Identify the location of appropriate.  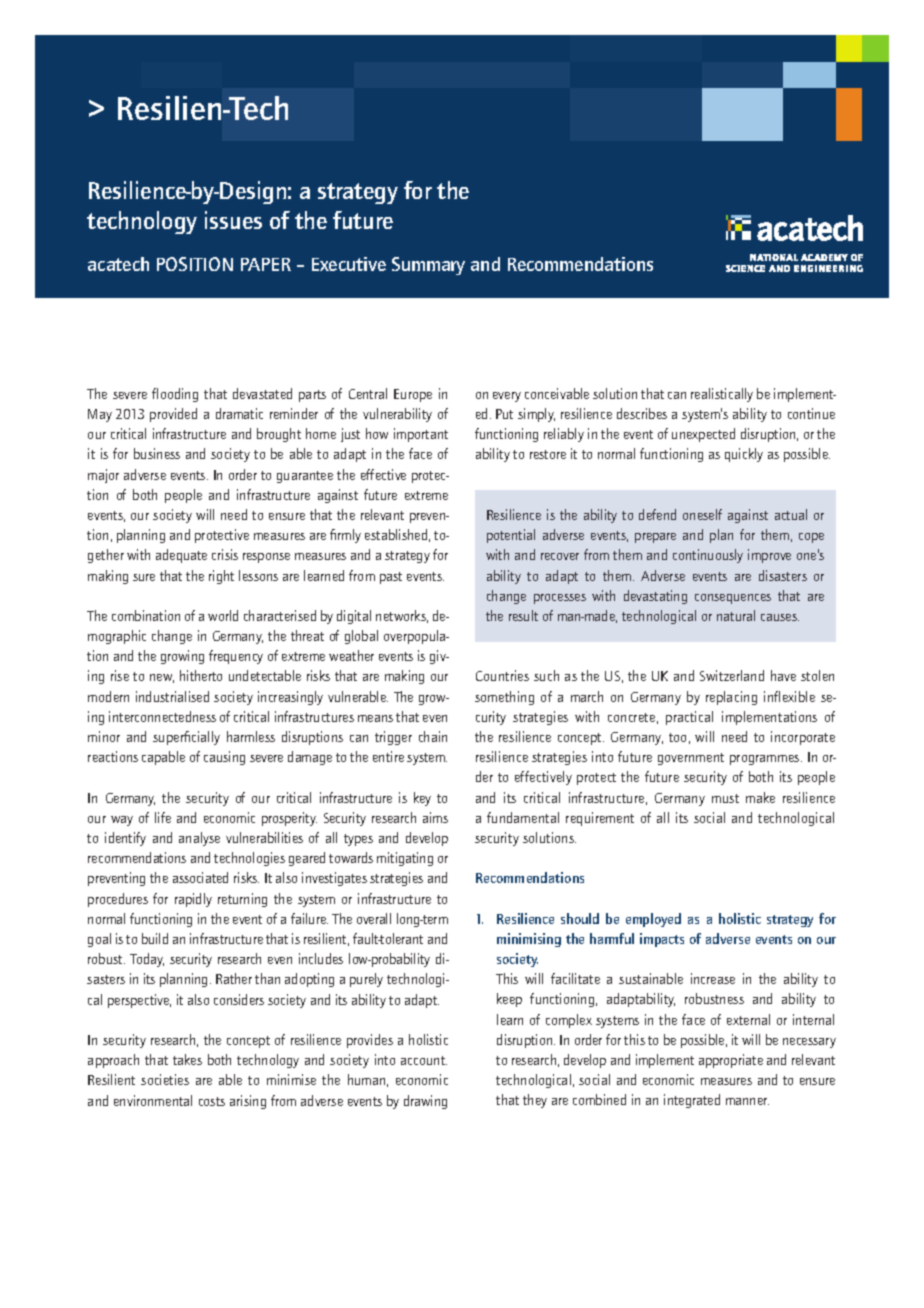
(731, 1061).
